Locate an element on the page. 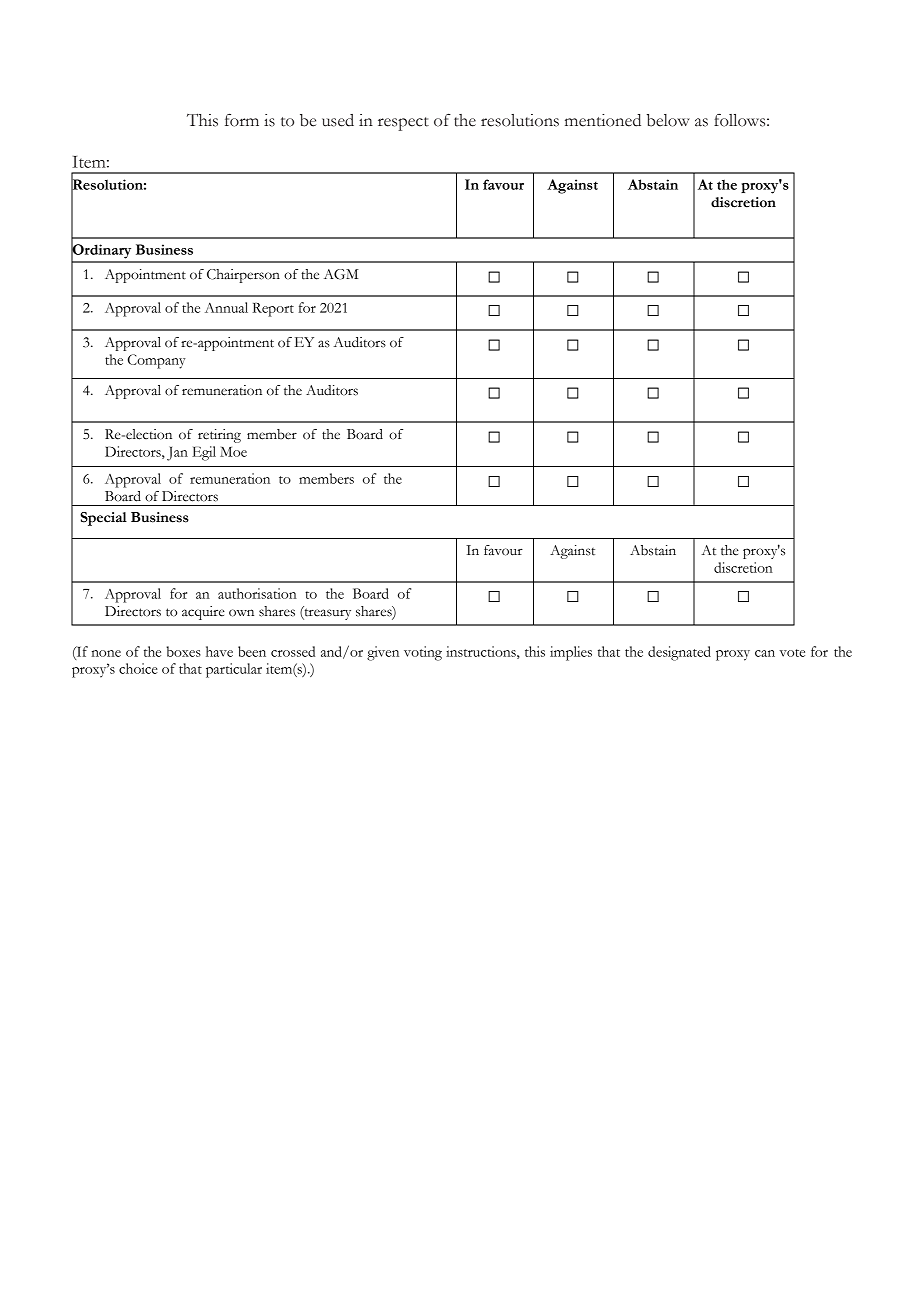 This document has height=1308, width=924. voting is located at coordinates (423, 653).
